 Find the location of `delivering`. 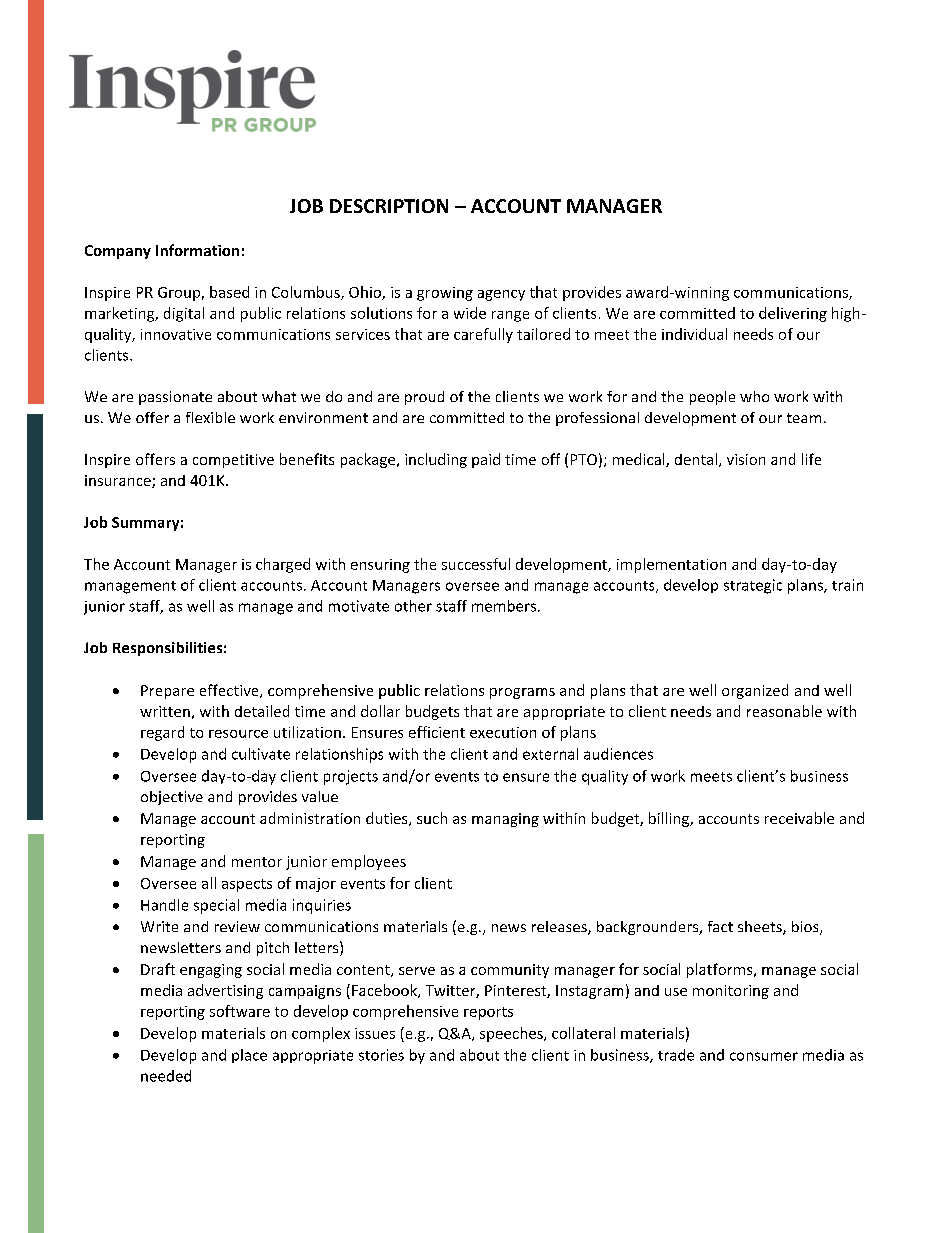

delivering is located at coordinates (793, 314).
